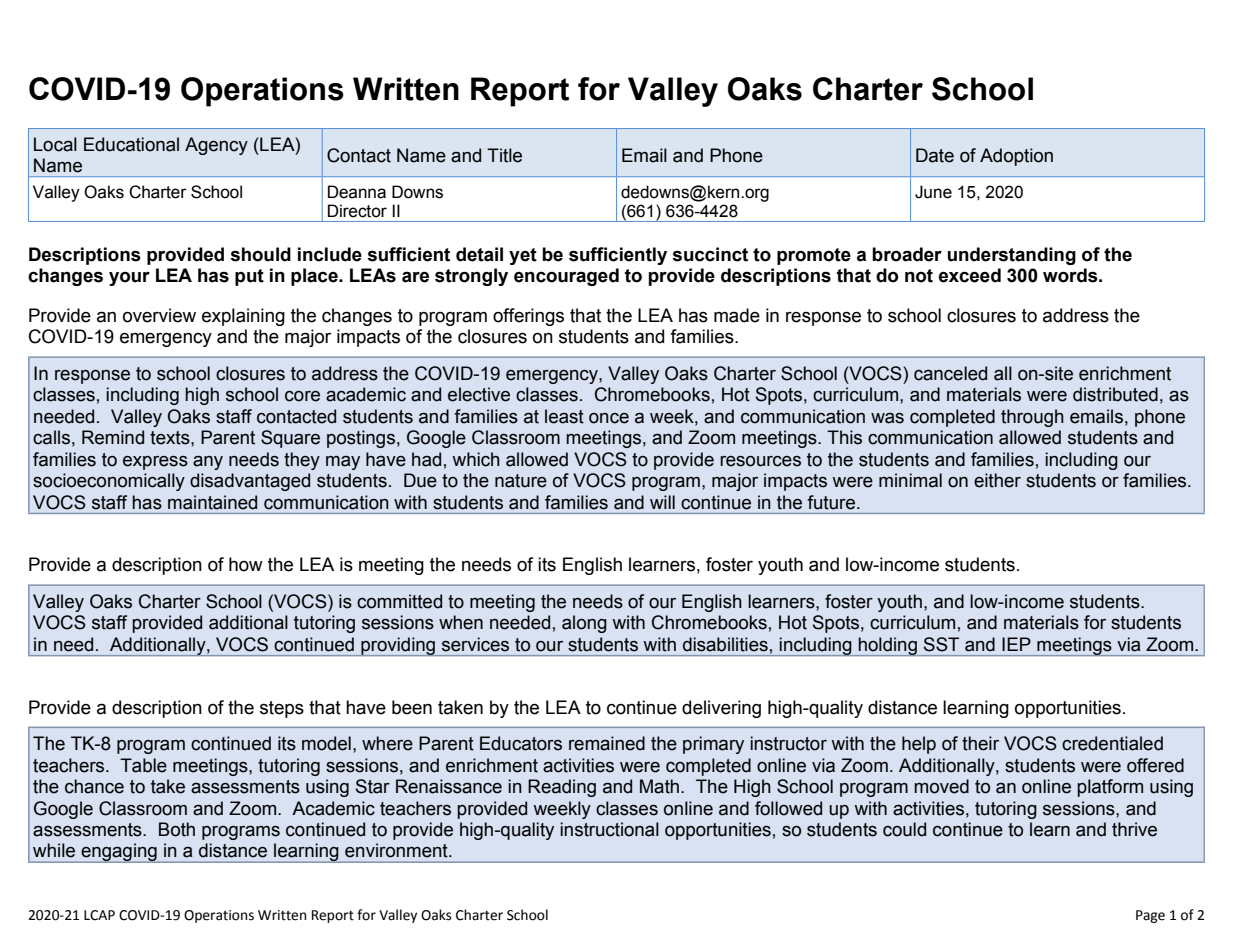  Describe the element at coordinates (1016, 157) in the image. I see `Adoption` at that location.
